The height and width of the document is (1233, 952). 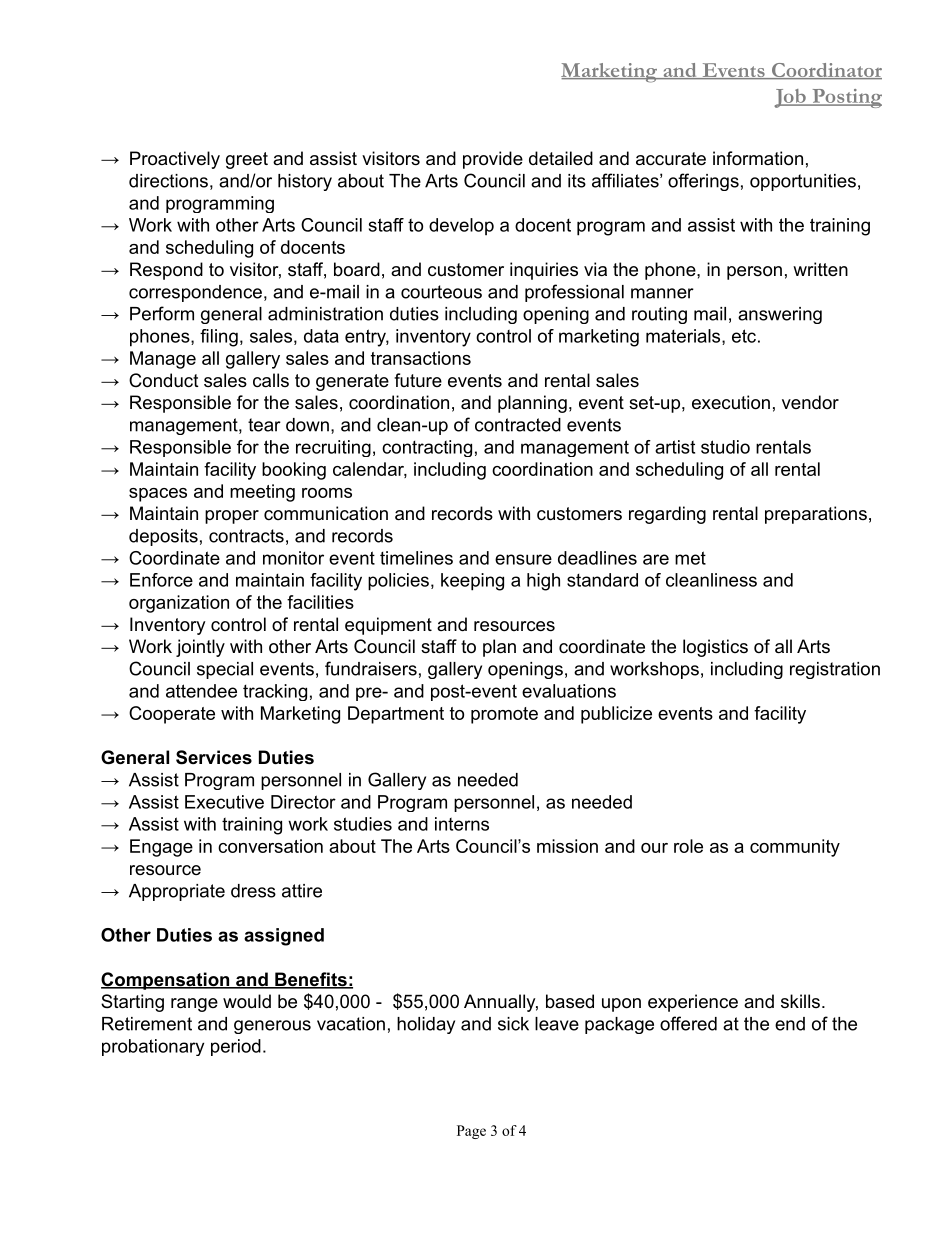 I want to click on period, so click(x=236, y=1047).
